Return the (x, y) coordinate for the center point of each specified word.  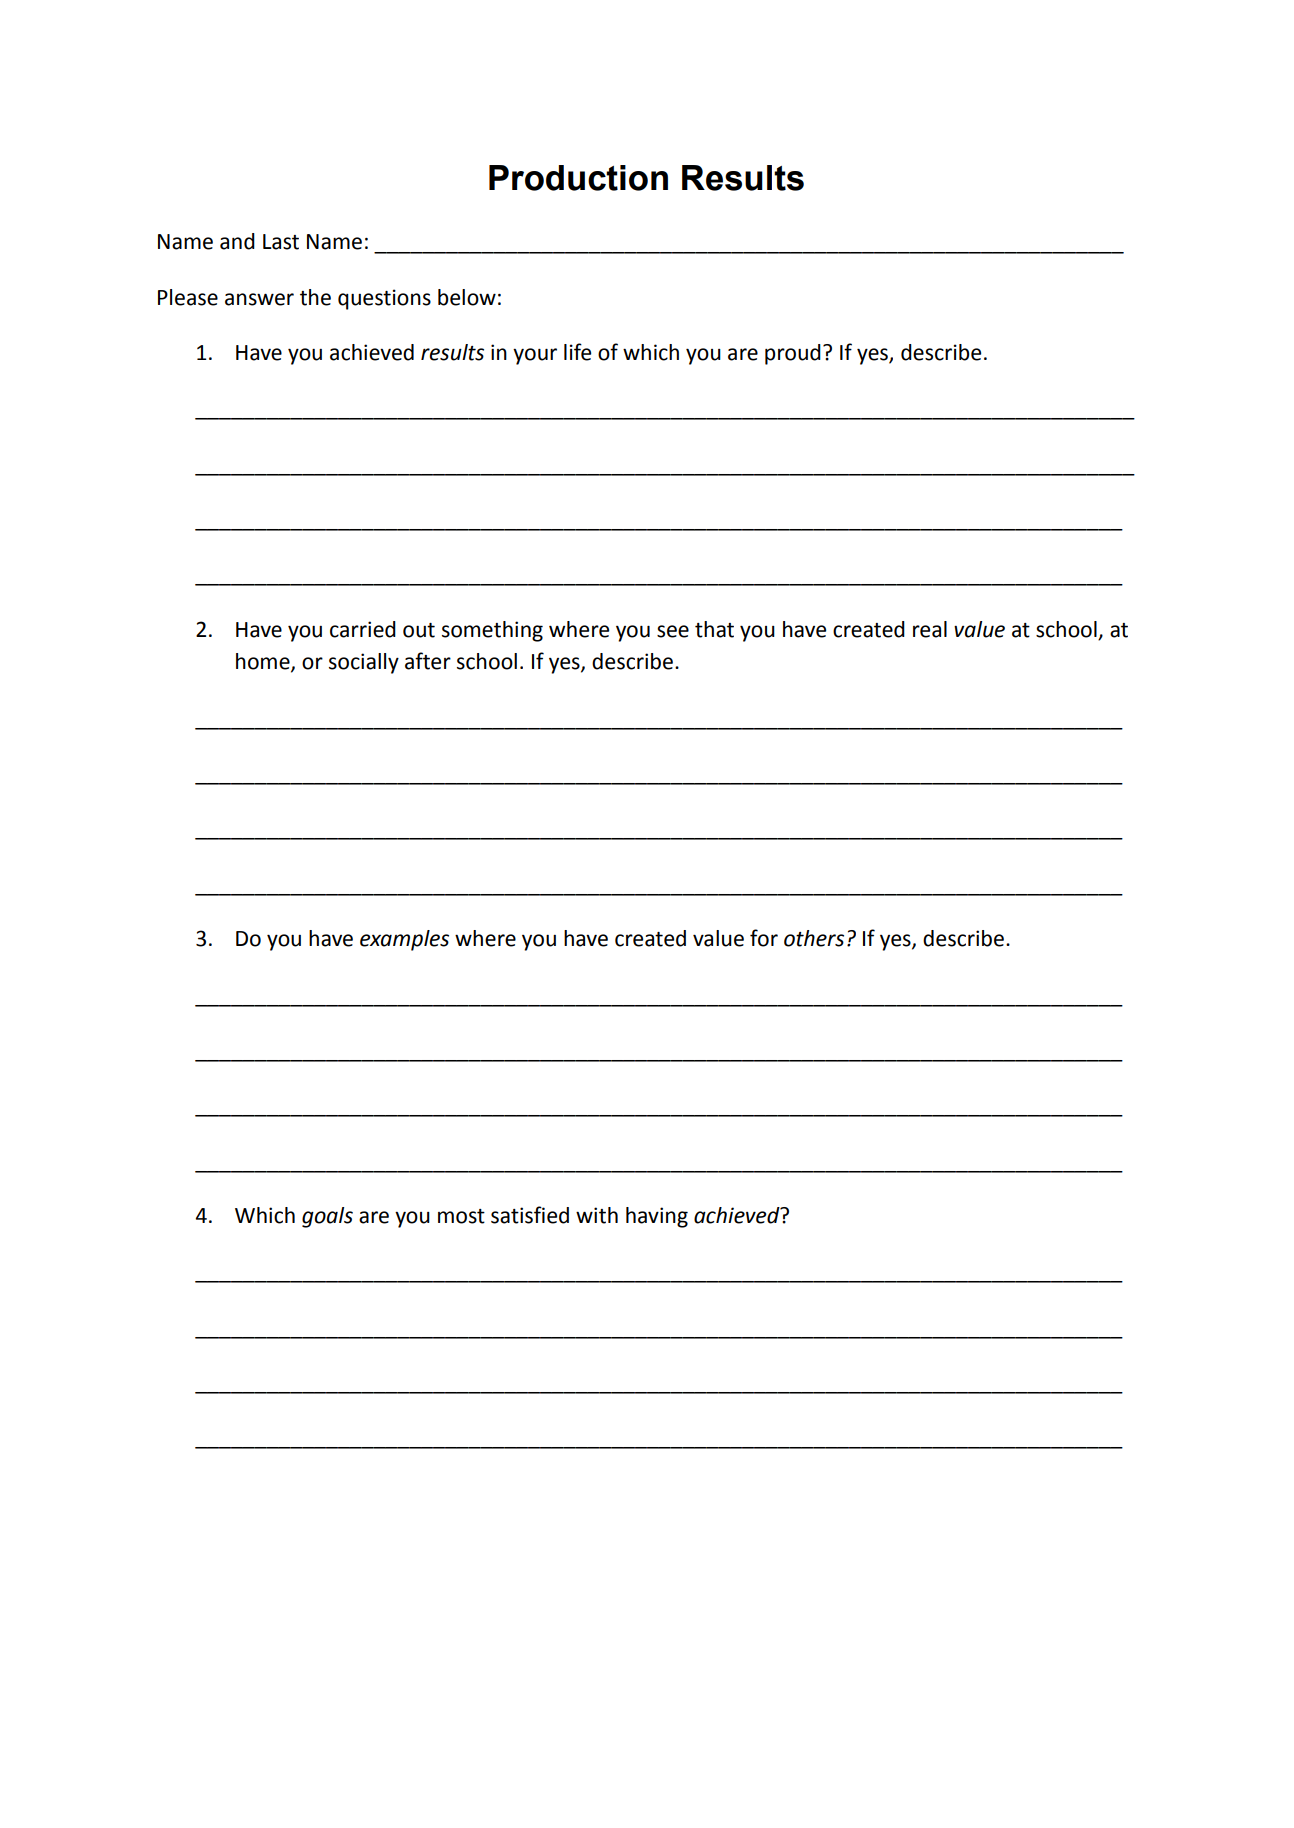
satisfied (530, 1215)
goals (327, 1217)
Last (281, 242)
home (264, 662)
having (657, 1217)
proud (793, 354)
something (492, 631)
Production (578, 178)
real (930, 629)
